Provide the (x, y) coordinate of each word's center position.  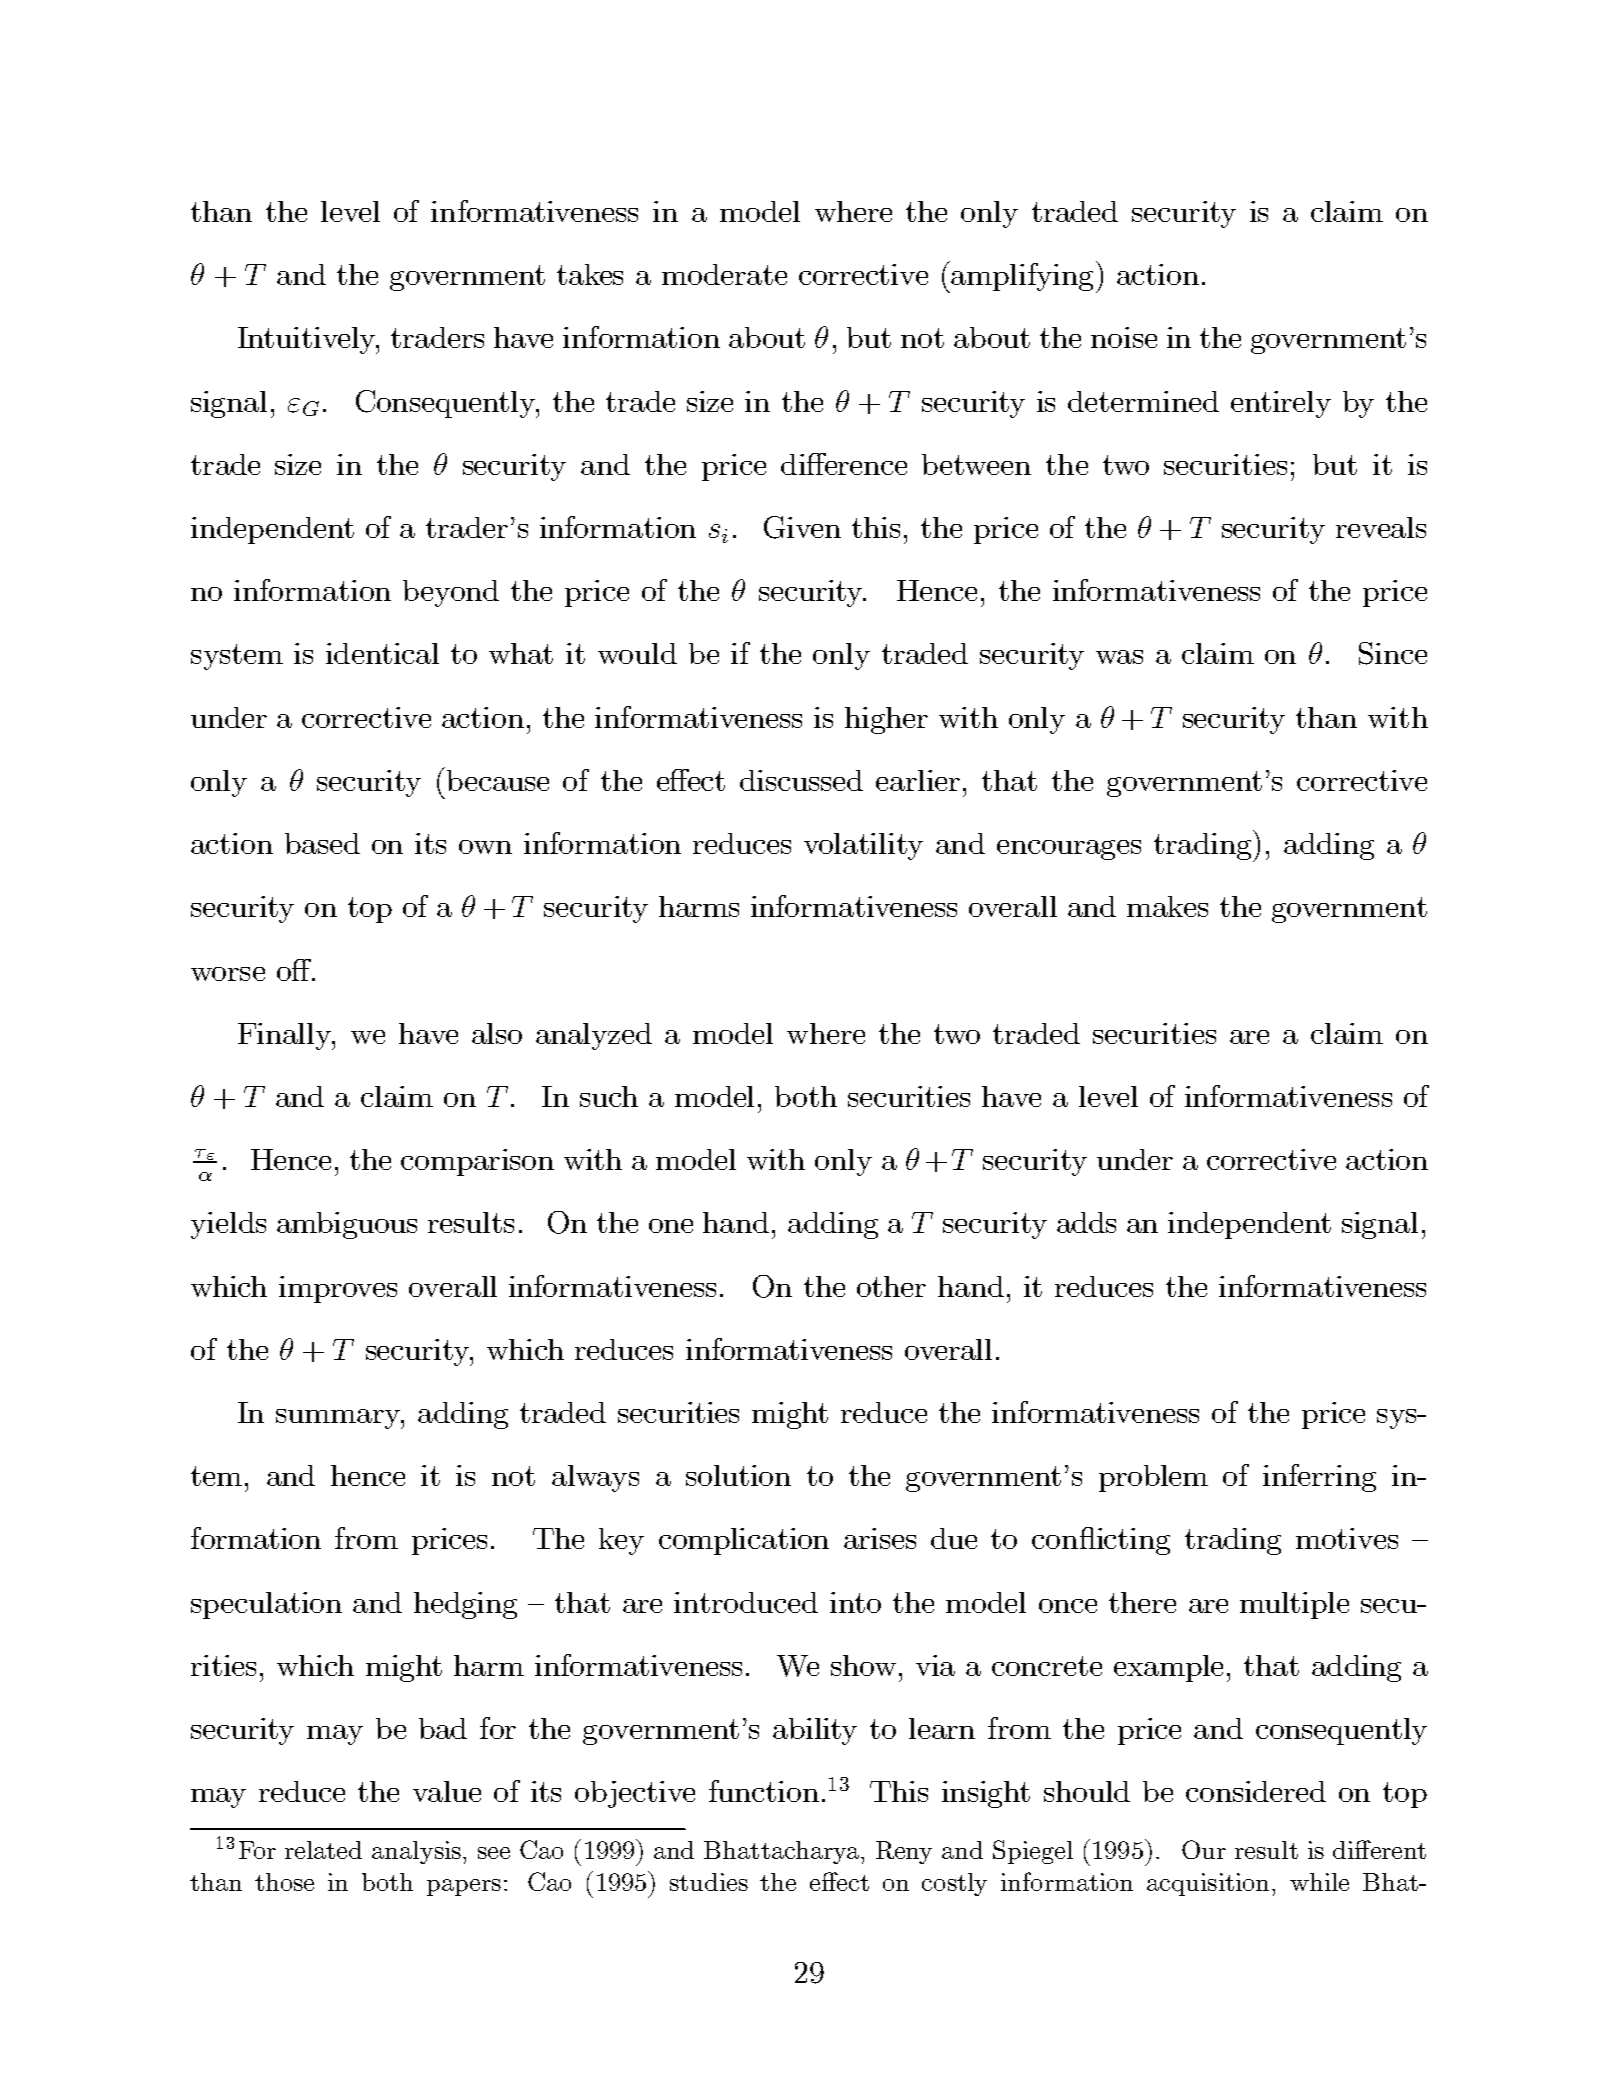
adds (1086, 1222)
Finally (286, 1036)
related (323, 1850)
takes (590, 274)
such (609, 1096)
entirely (1281, 404)
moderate (724, 274)
